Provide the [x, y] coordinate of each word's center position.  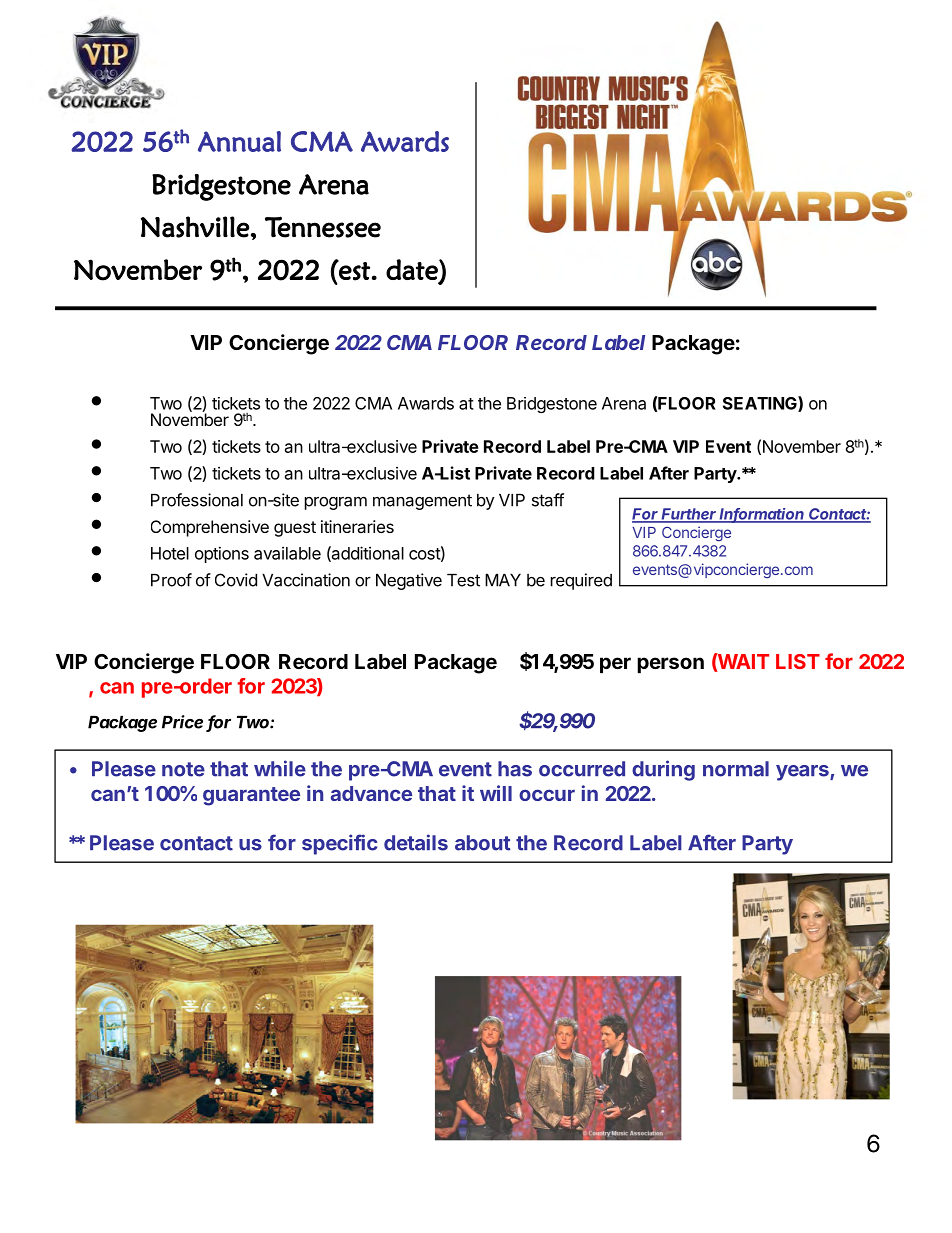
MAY [503, 580]
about [483, 843]
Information [762, 515]
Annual [239, 141]
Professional [197, 500]
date [413, 270]
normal [736, 769]
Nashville [195, 227]
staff [548, 500]
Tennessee [323, 227]
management [422, 502]
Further [689, 515]
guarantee [251, 796]
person [670, 665]
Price [182, 722]
